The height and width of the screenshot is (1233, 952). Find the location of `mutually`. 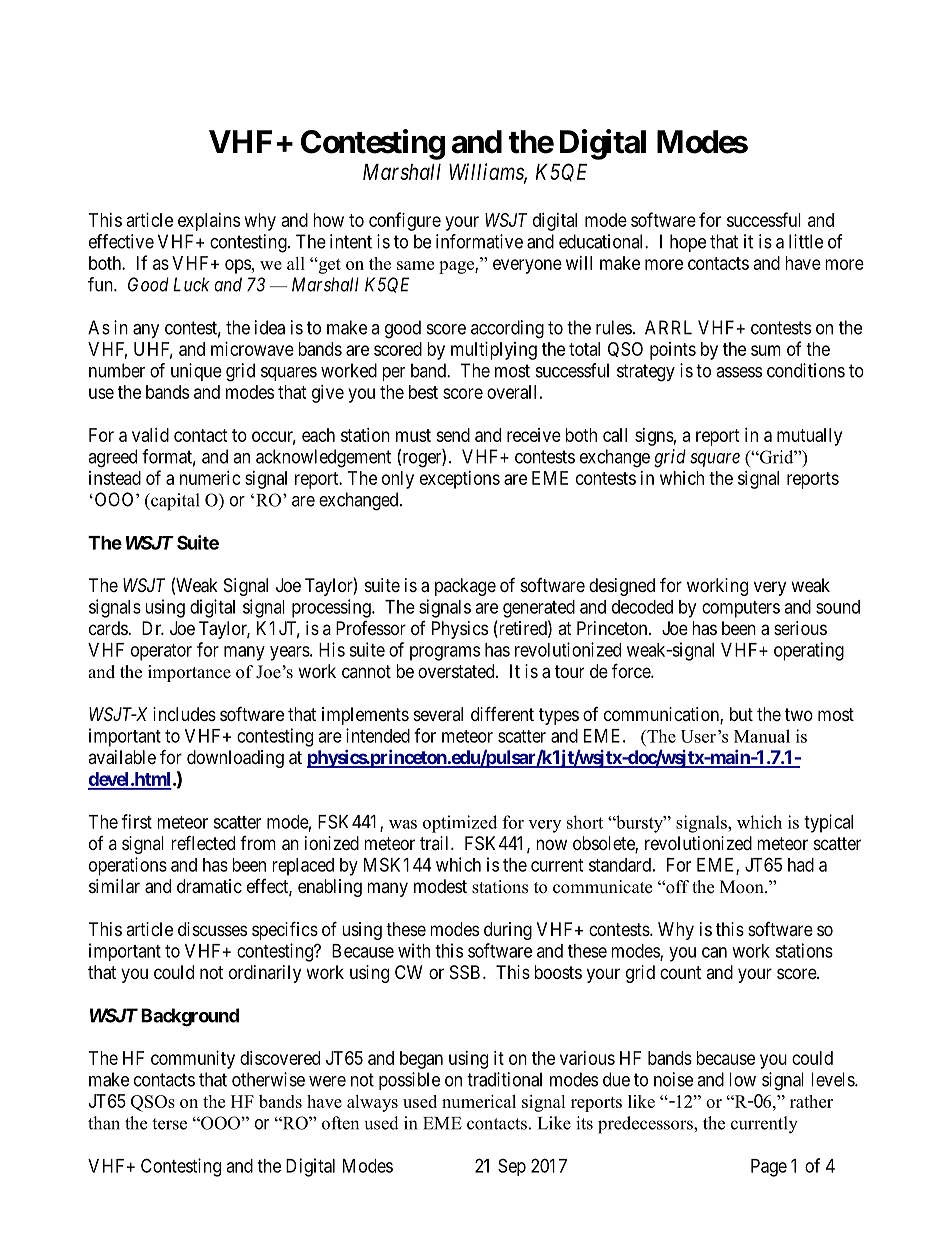

mutually is located at coordinates (809, 437).
